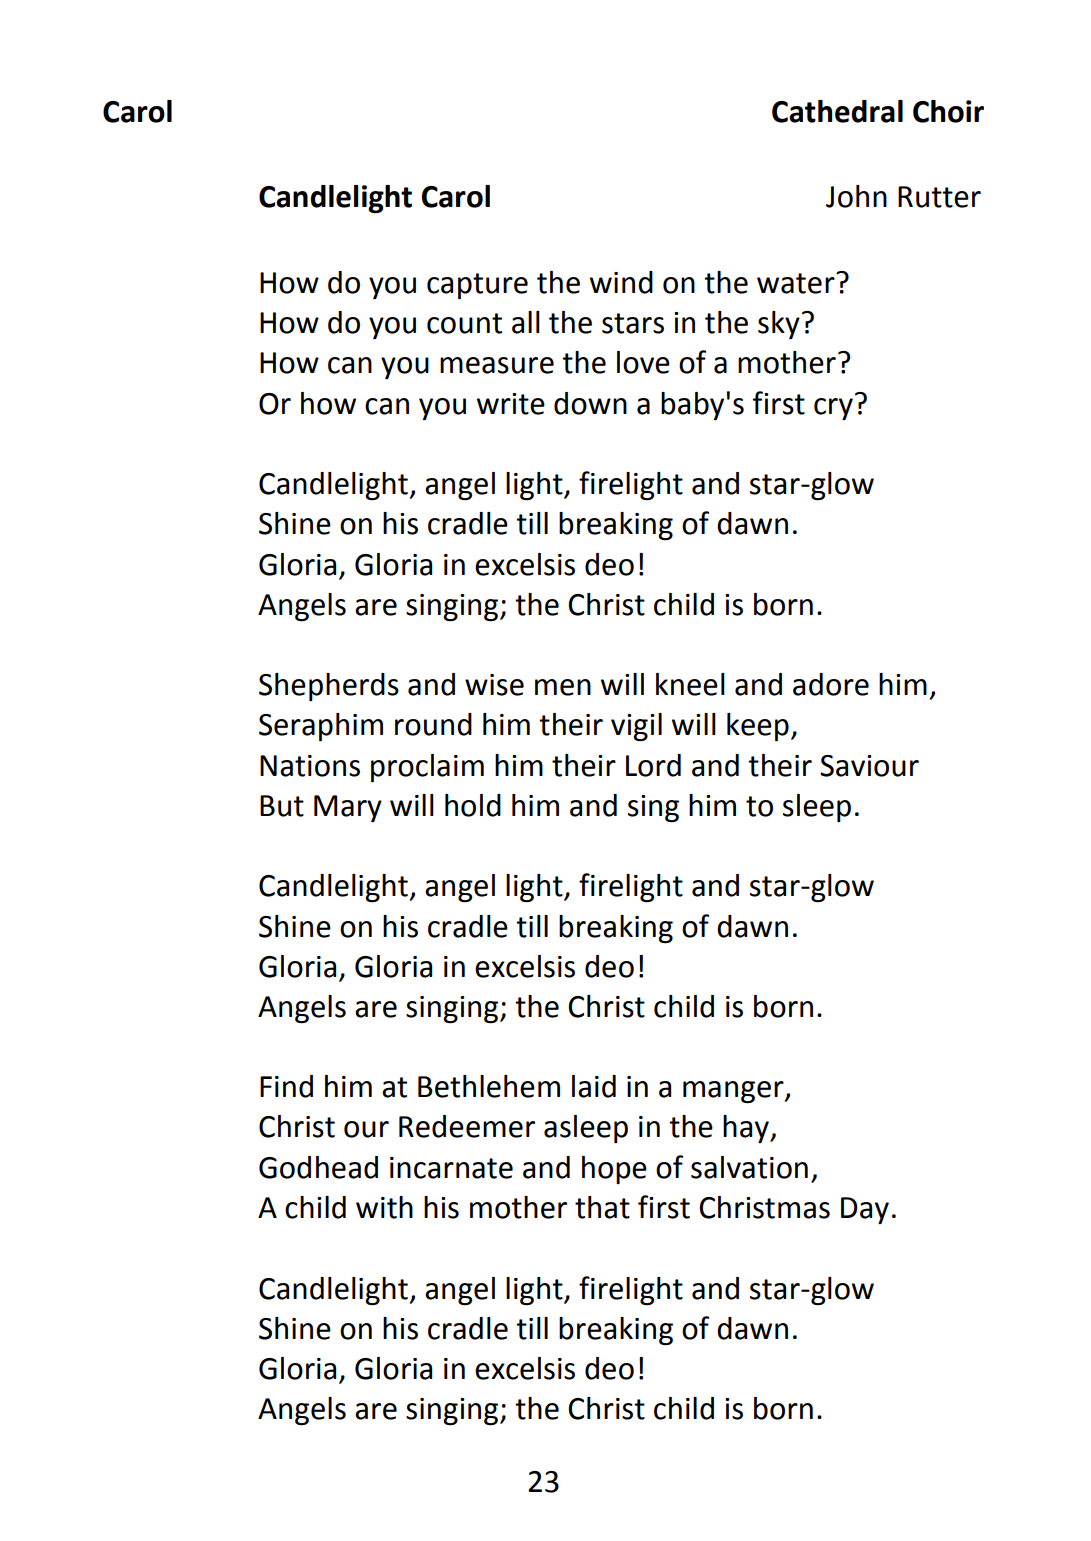 The height and width of the image is (1541, 1091). What do you see at coordinates (621, 282) in the image?
I see `wind` at bounding box center [621, 282].
